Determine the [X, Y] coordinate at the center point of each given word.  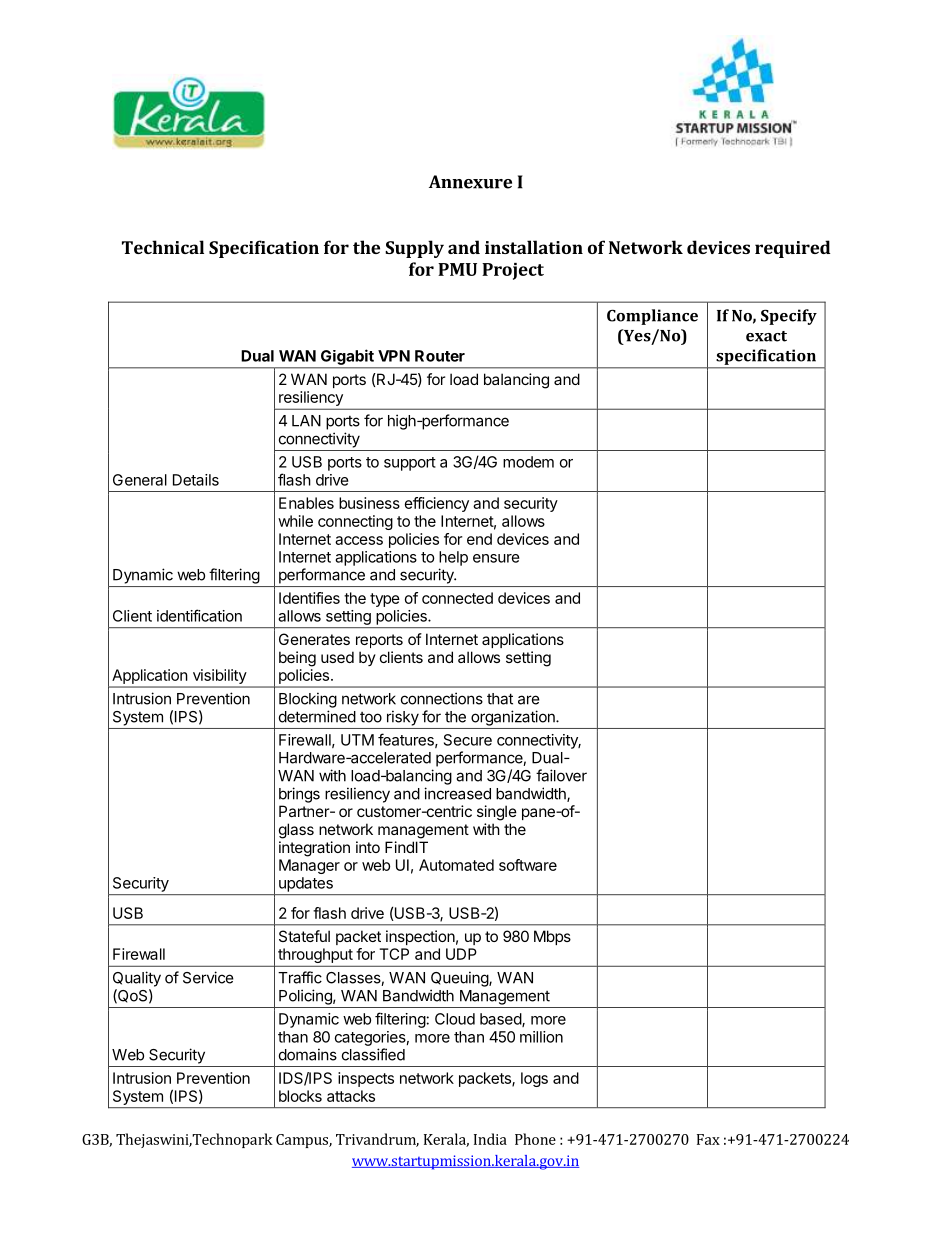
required [792, 249]
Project [513, 271]
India [490, 1139]
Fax [708, 1139]
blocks [300, 1096]
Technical [163, 247]
